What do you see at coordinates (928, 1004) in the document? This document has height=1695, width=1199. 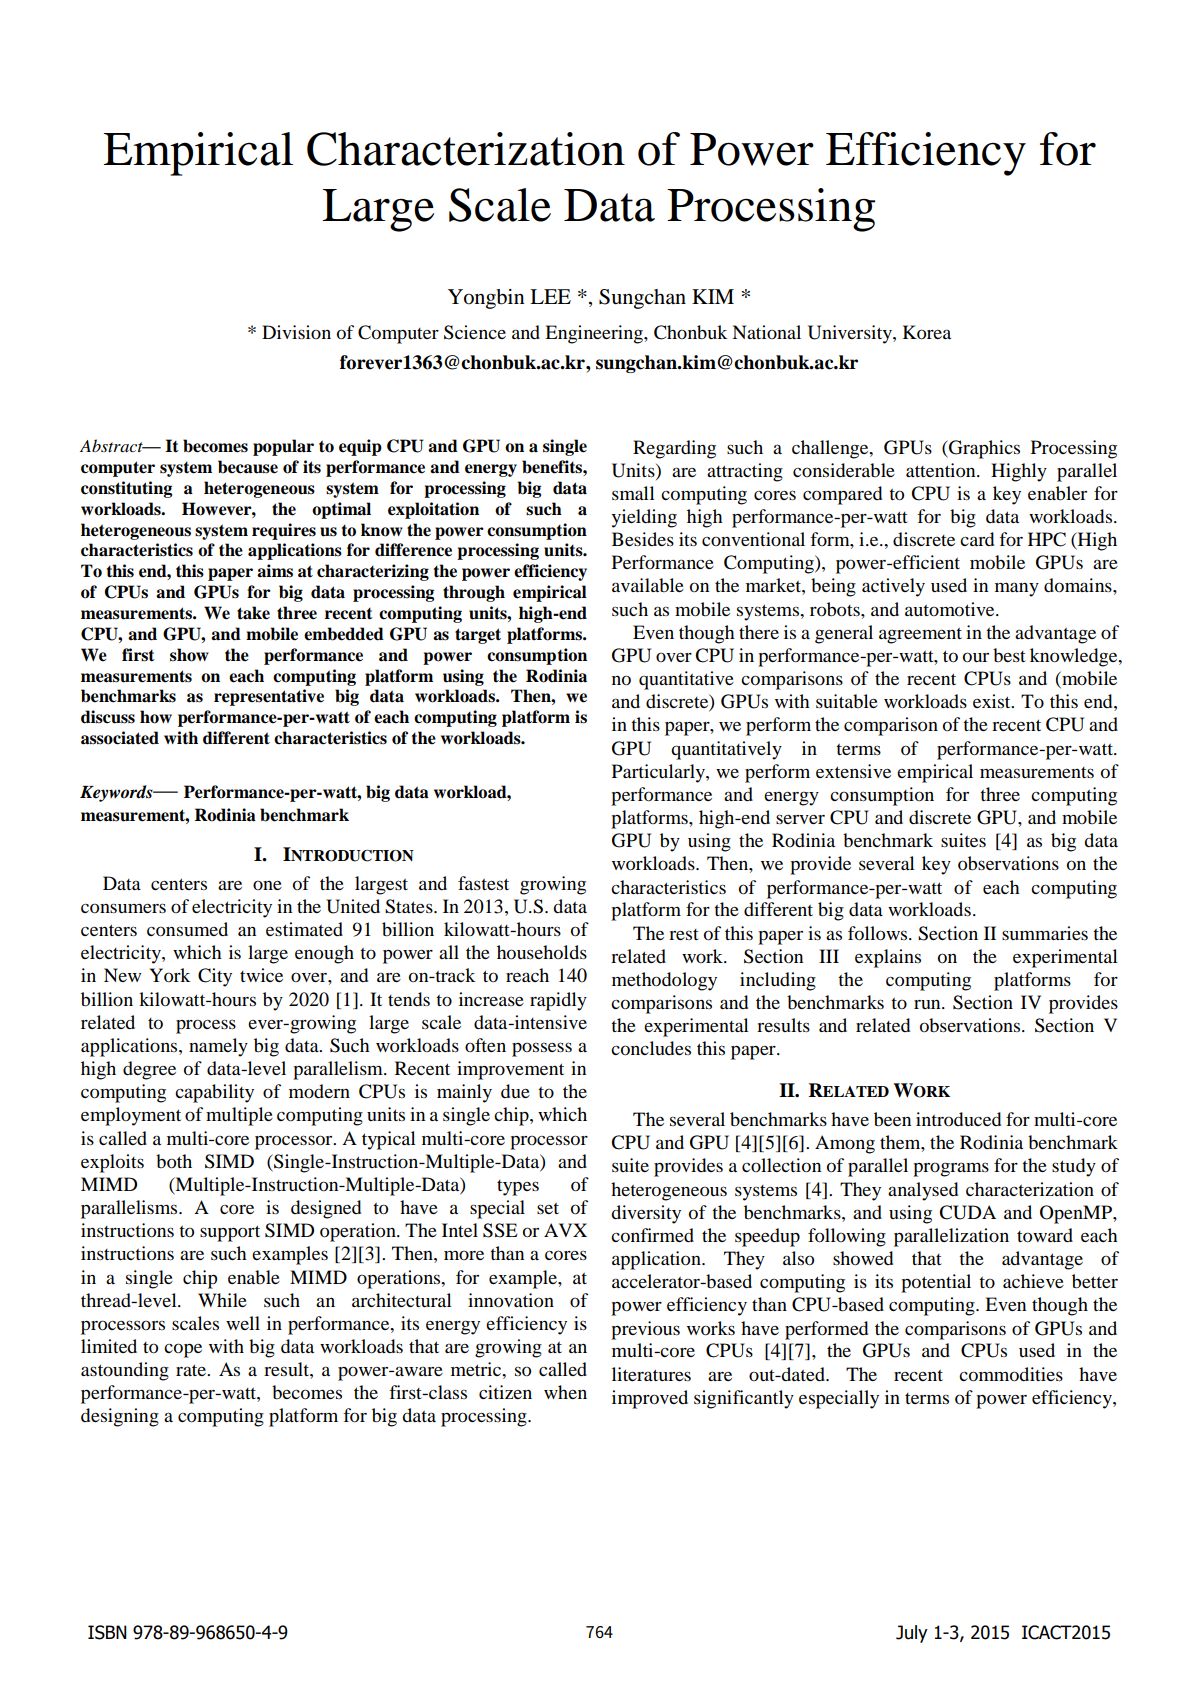 I see `run` at bounding box center [928, 1004].
